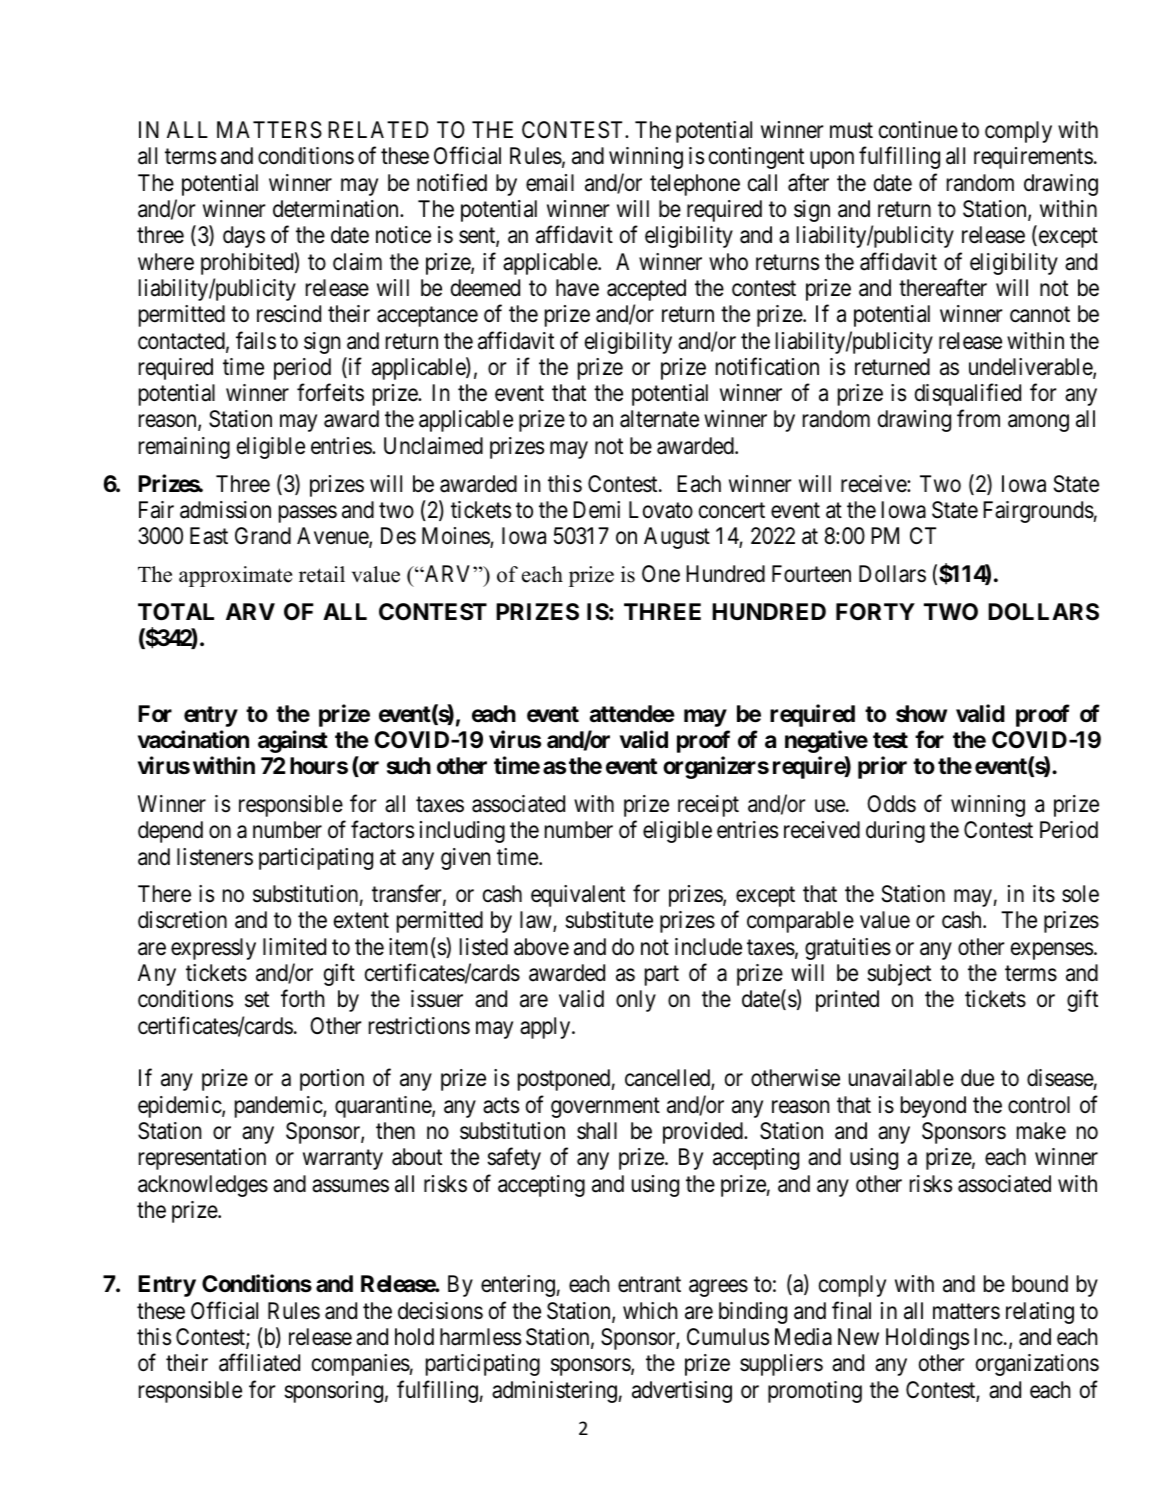 This screenshot has height=1510, width=1167. Describe the element at coordinates (695, 185) in the screenshot. I see `telephone` at that location.
